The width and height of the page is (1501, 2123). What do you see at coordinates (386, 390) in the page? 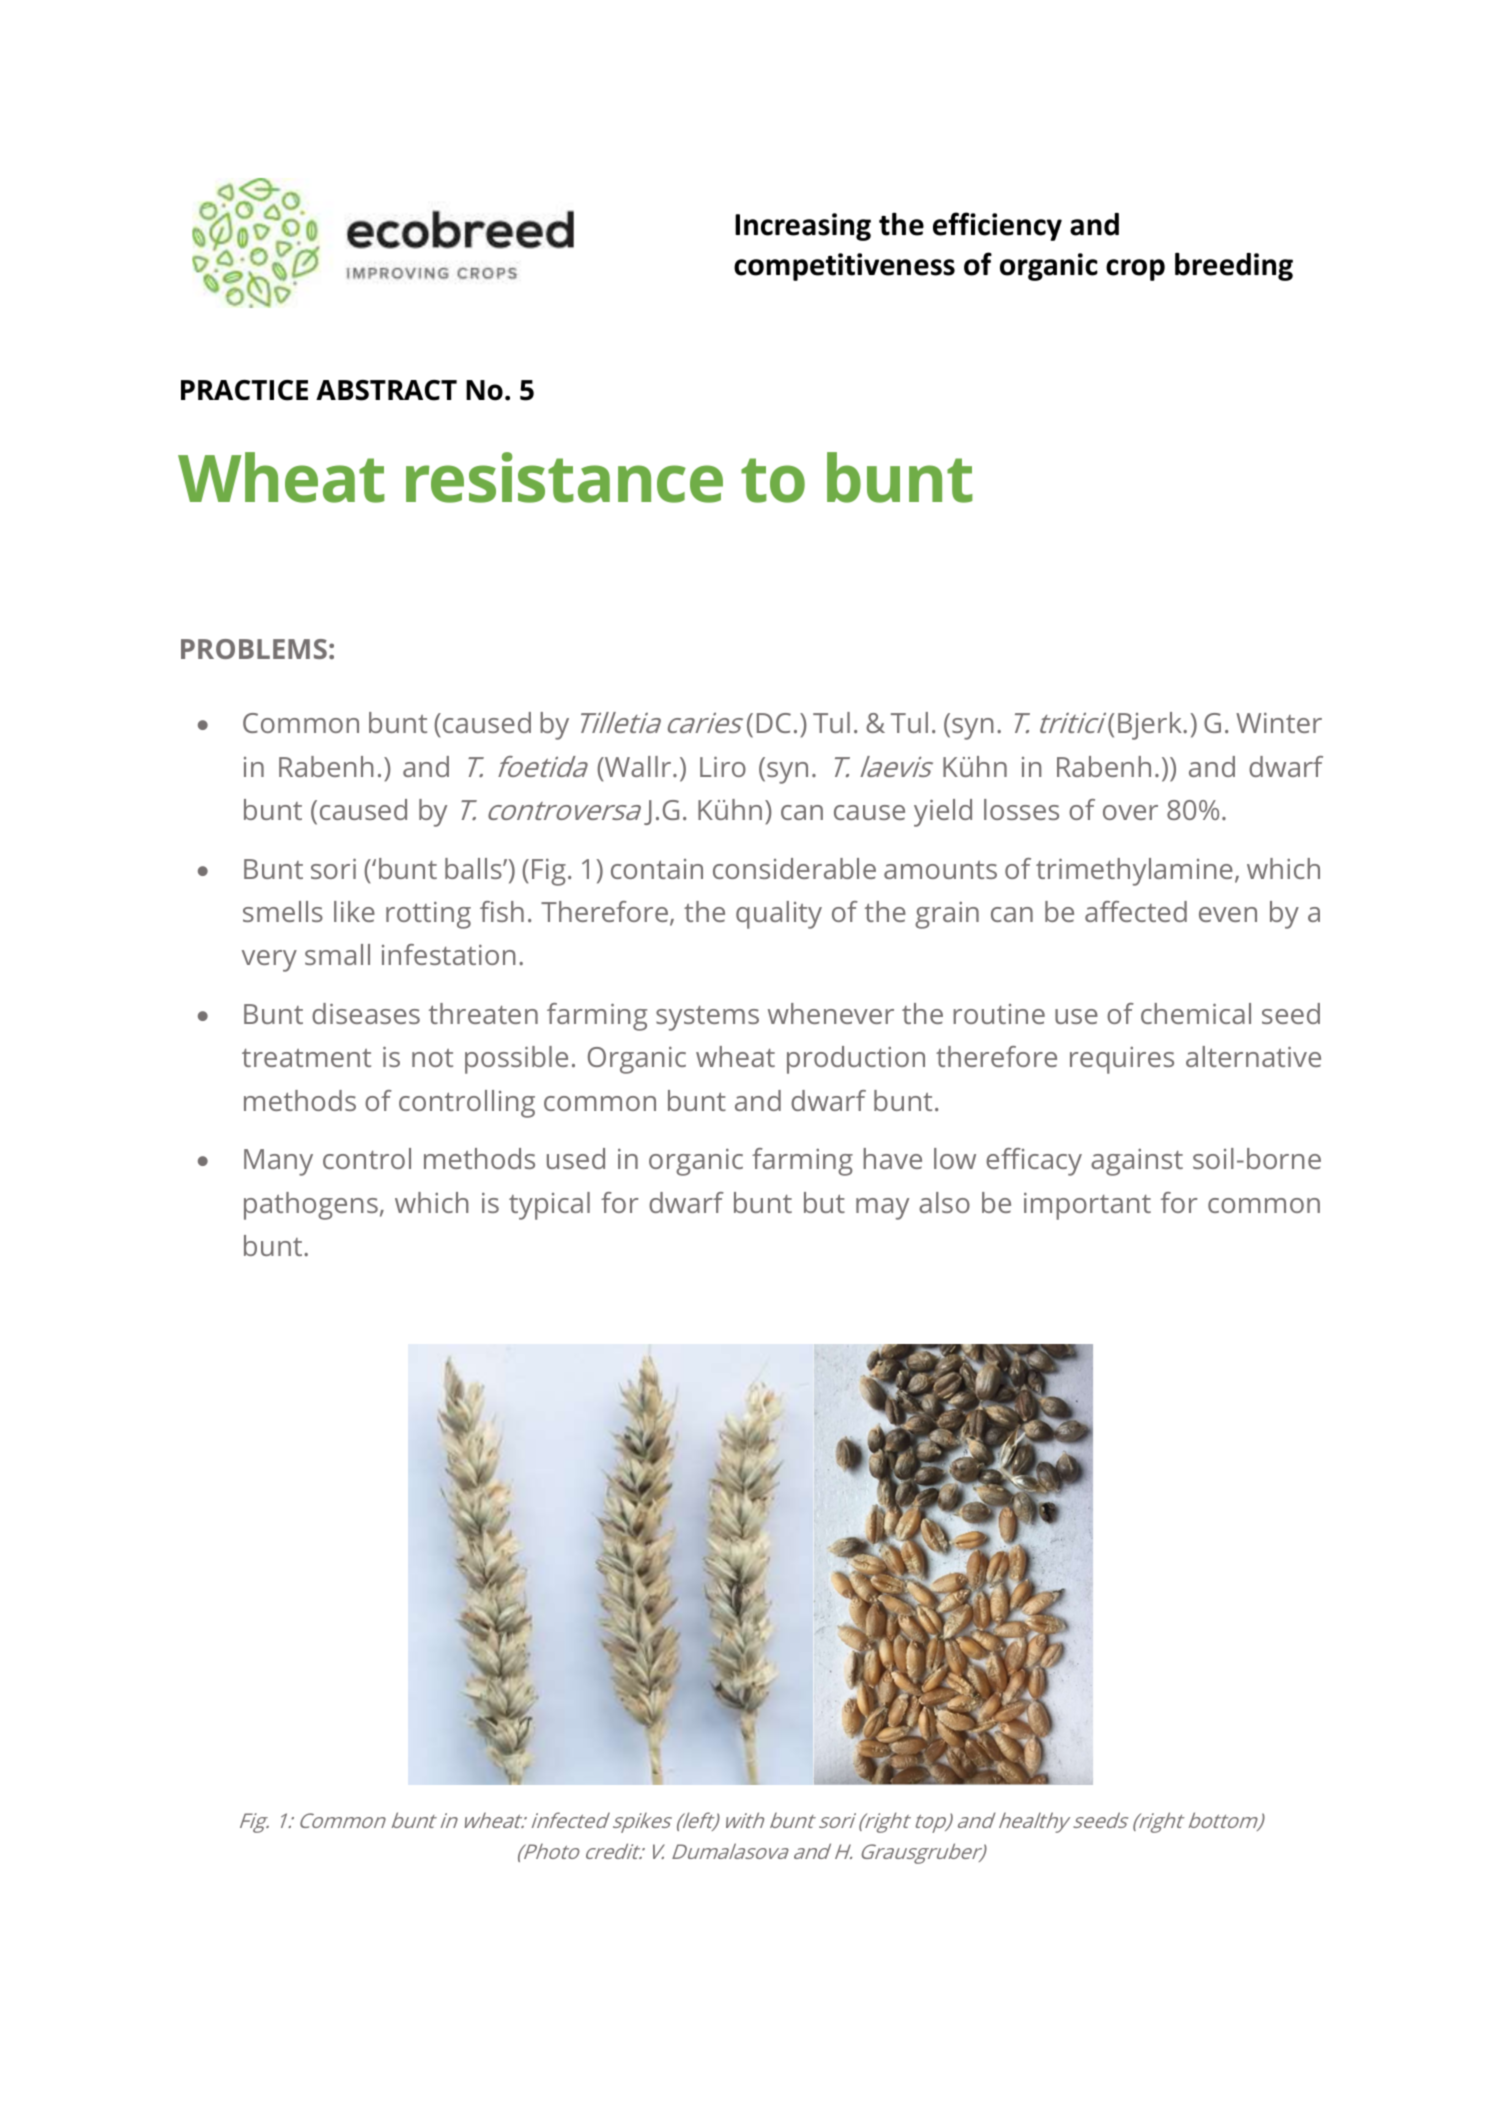
I see `ABSTRACT` at bounding box center [386, 390].
